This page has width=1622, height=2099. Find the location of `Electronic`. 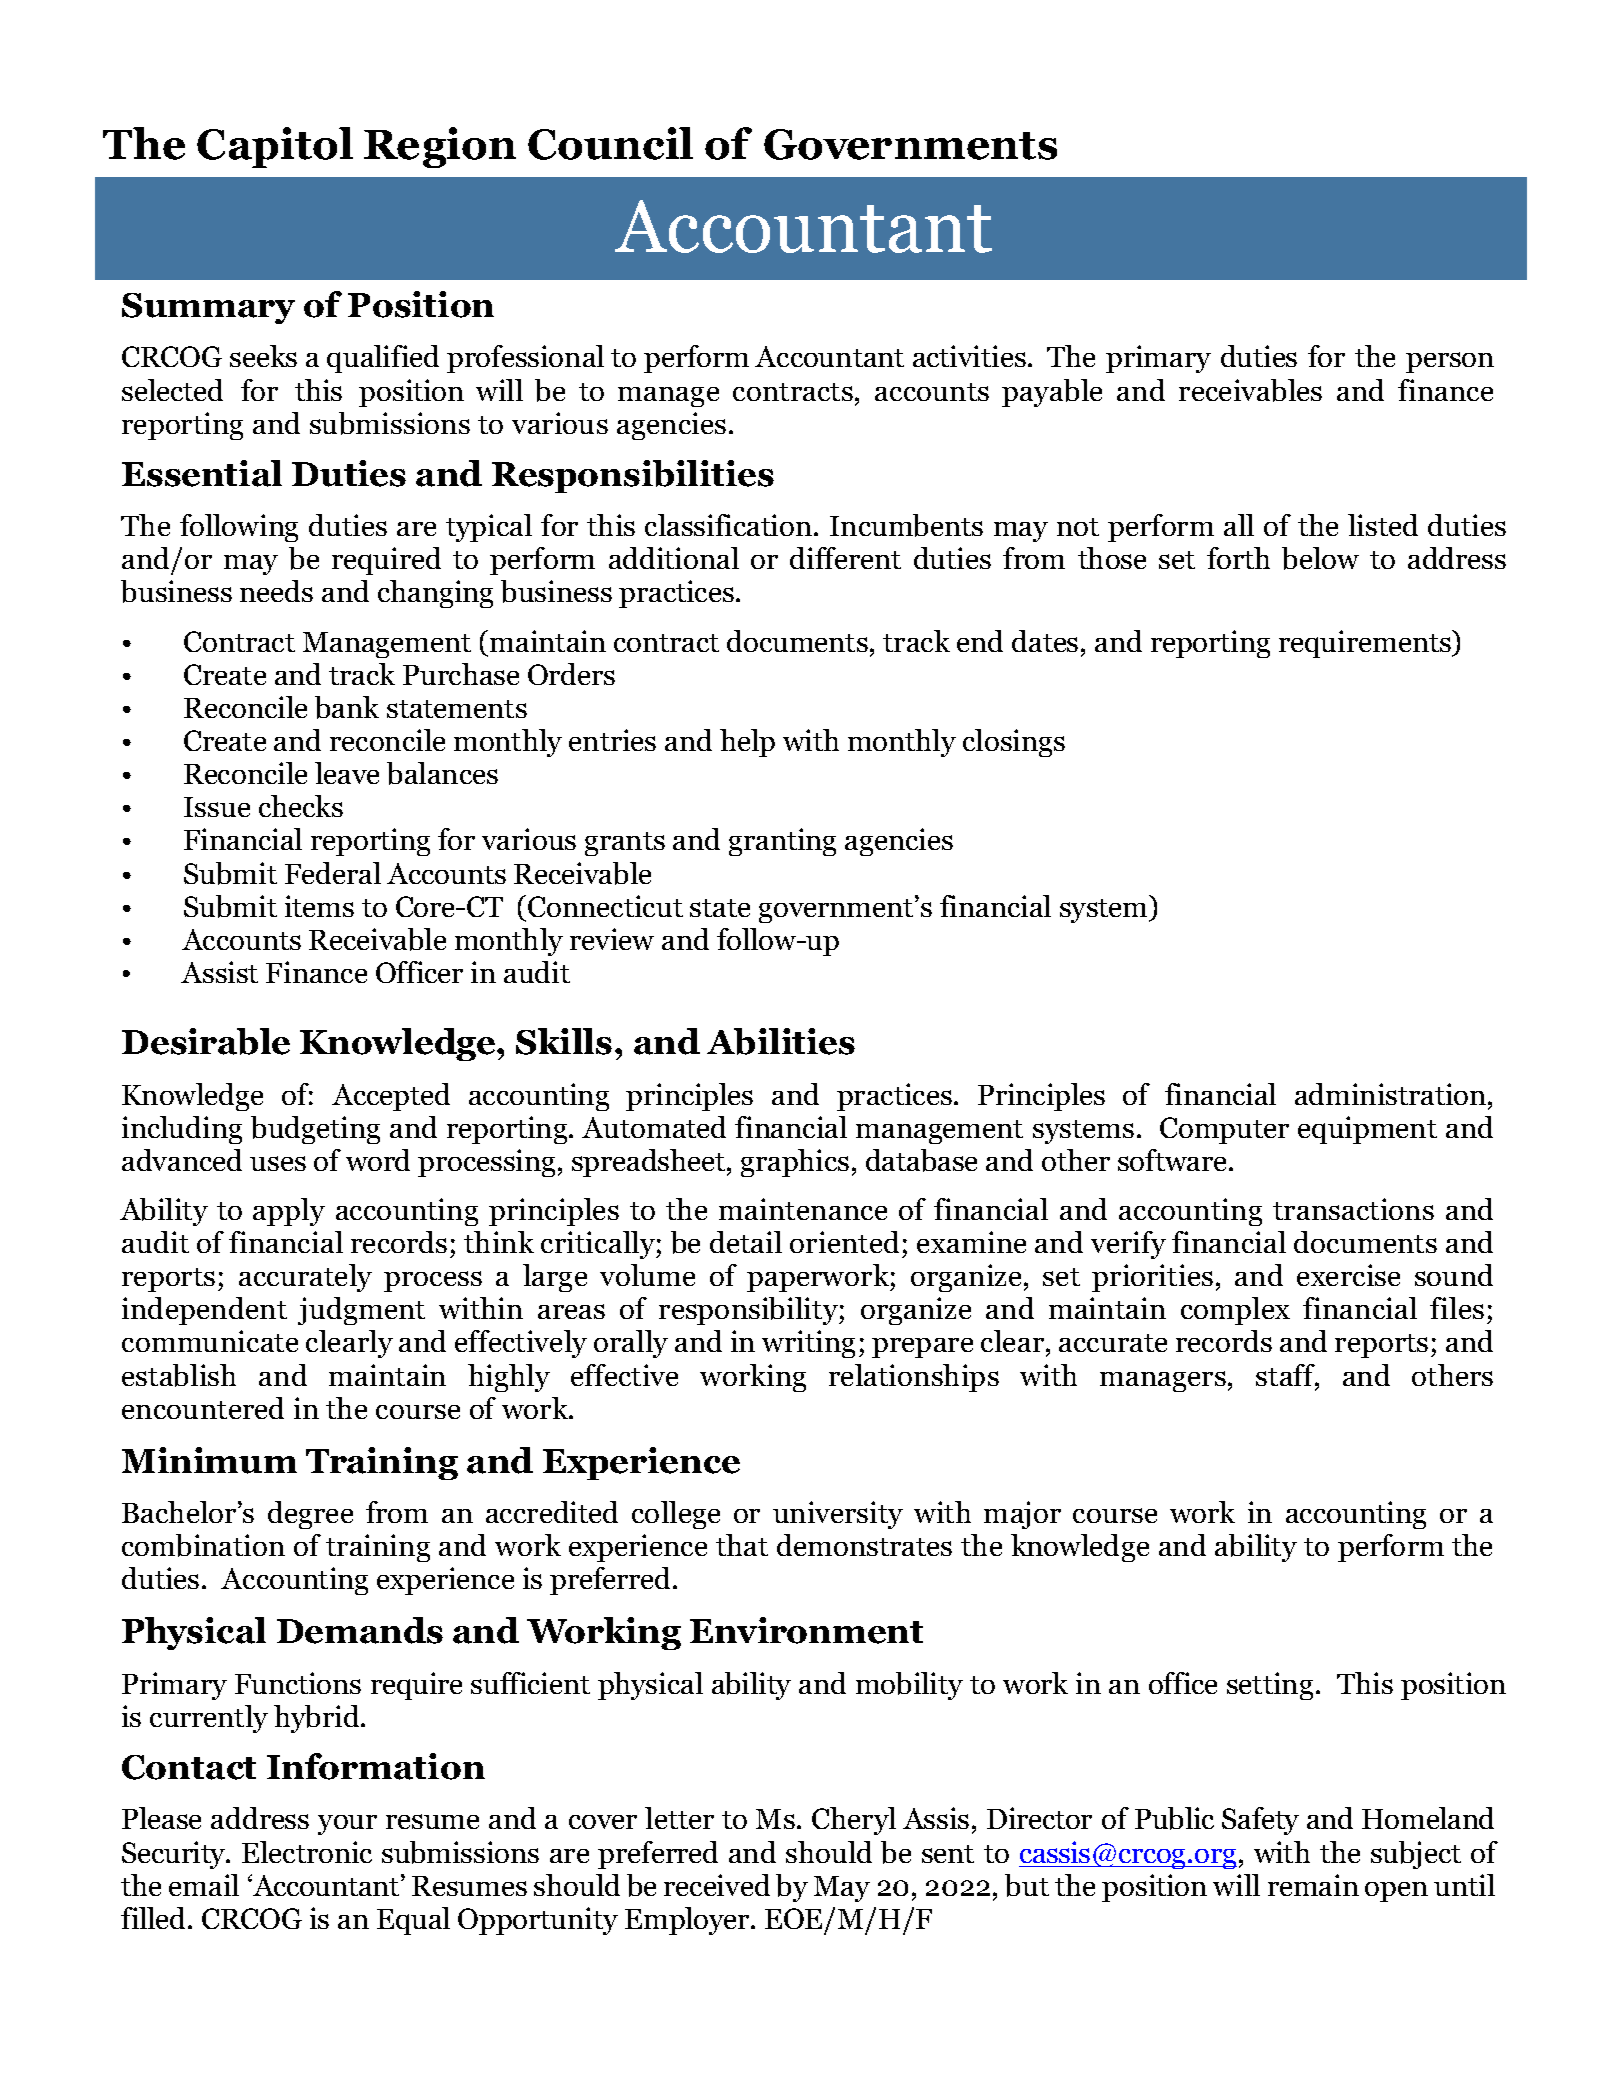

Electronic is located at coordinates (307, 1852).
